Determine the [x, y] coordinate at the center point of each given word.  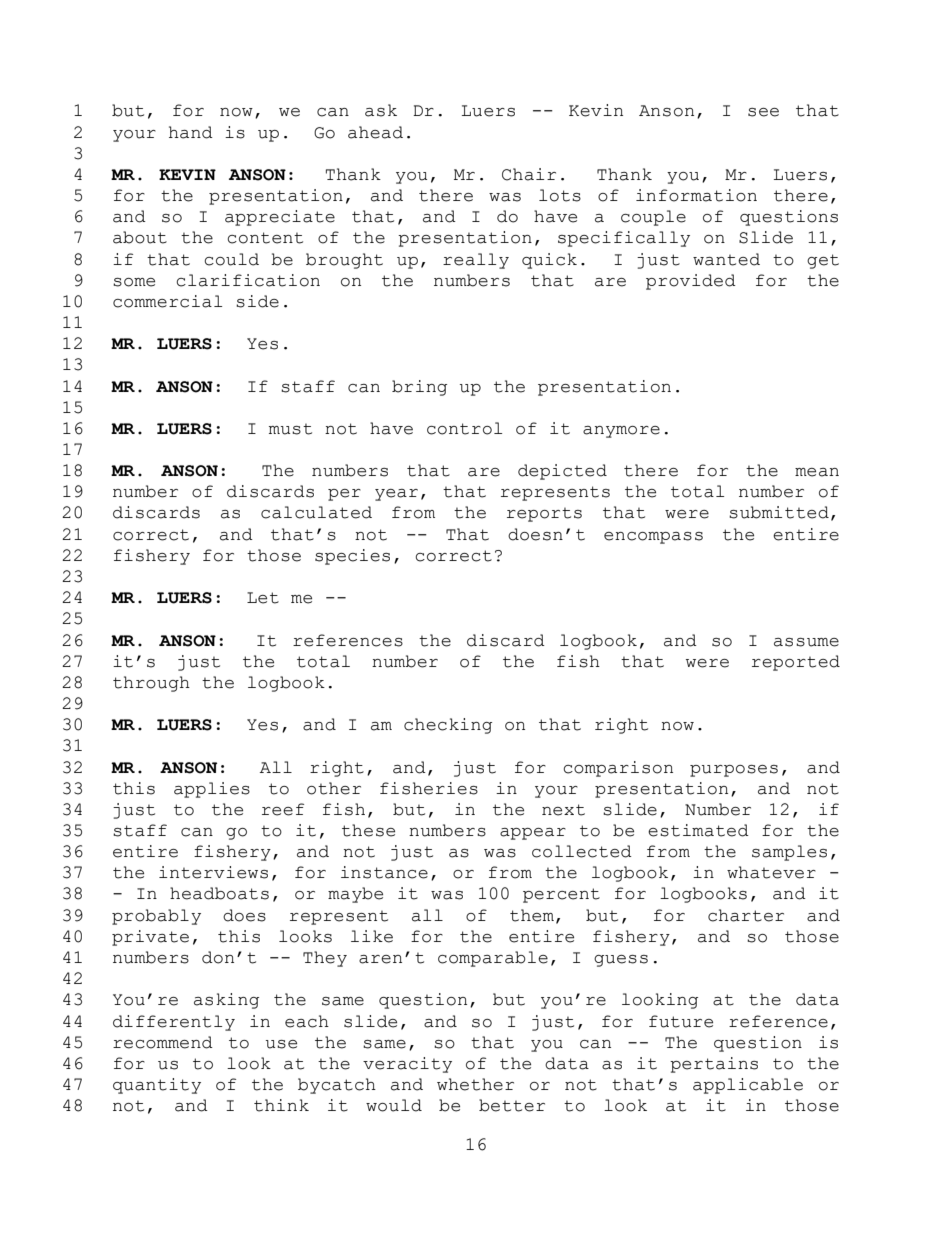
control [464, 428]
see [763, 112]
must [290, 429]
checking [448, 726]
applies [212, 790]
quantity [157, 1086]
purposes [734, 771]
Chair [529, 174]
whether [475, 1084]
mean [817, 472]
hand [191, 132]
